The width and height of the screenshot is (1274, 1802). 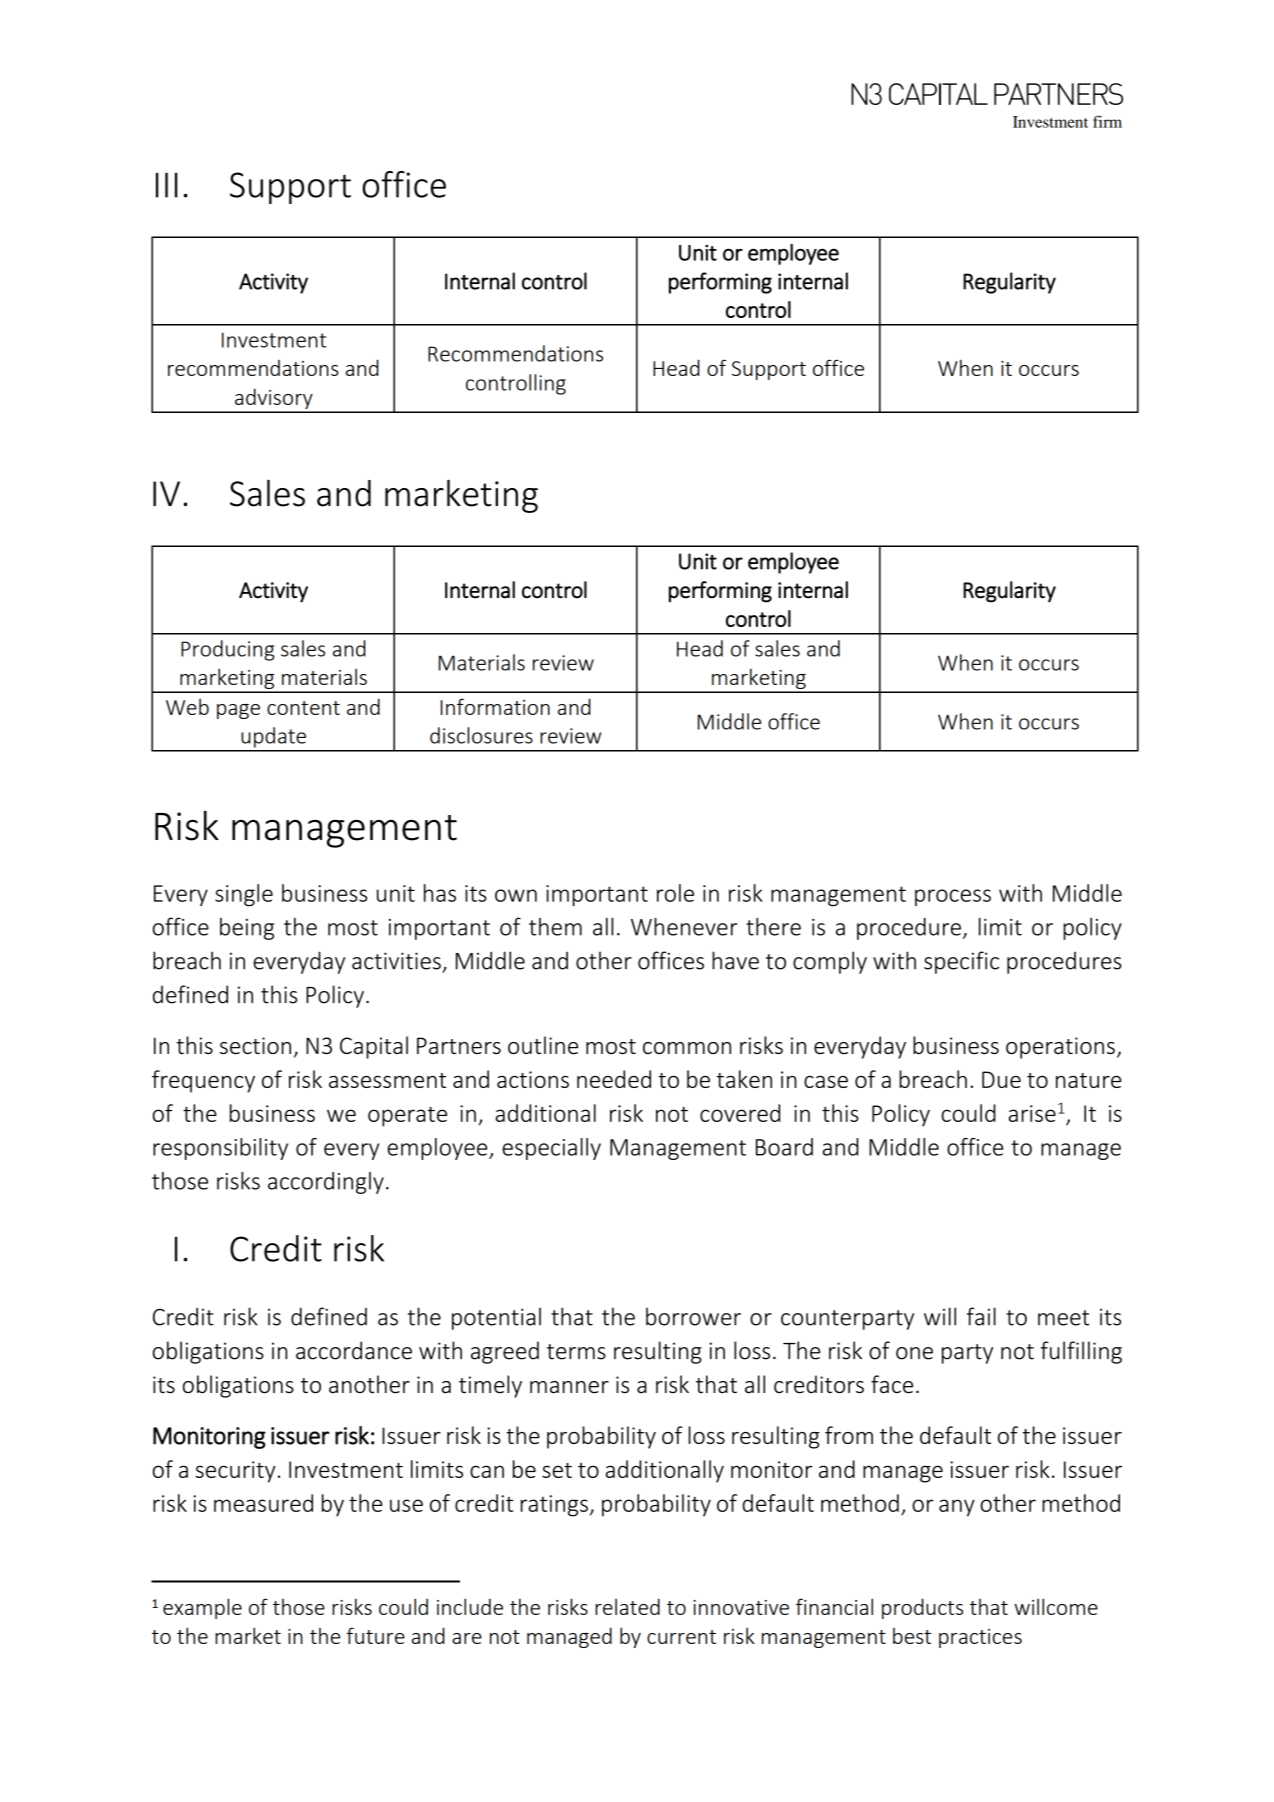 I want to click on section, so click(x=255, y=1045).
